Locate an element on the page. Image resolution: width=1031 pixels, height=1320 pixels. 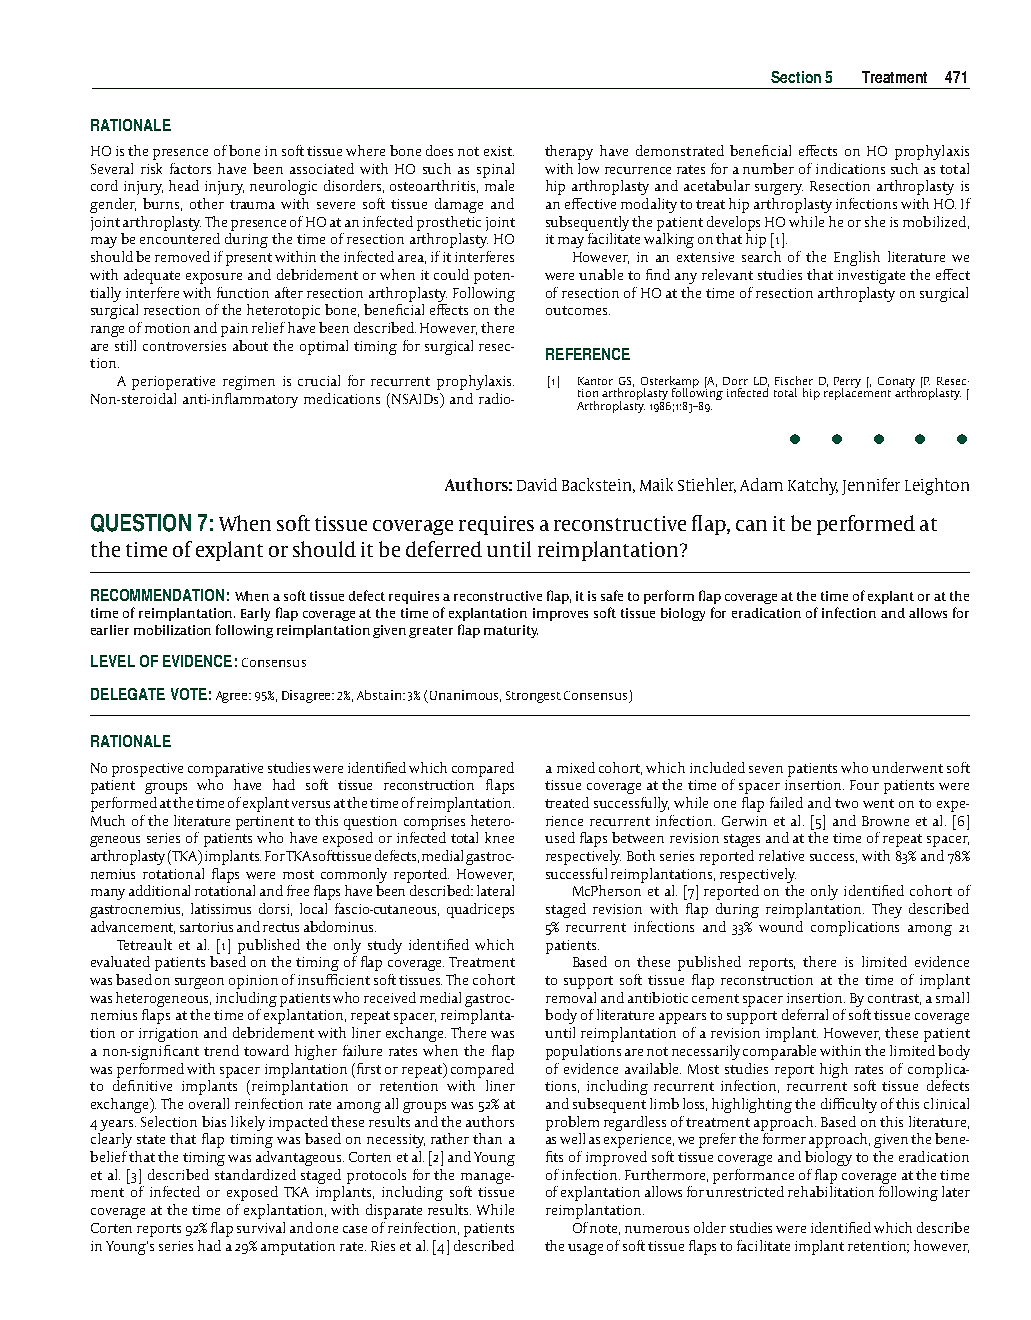
Jennifer is located at coordinates (871, 486).
